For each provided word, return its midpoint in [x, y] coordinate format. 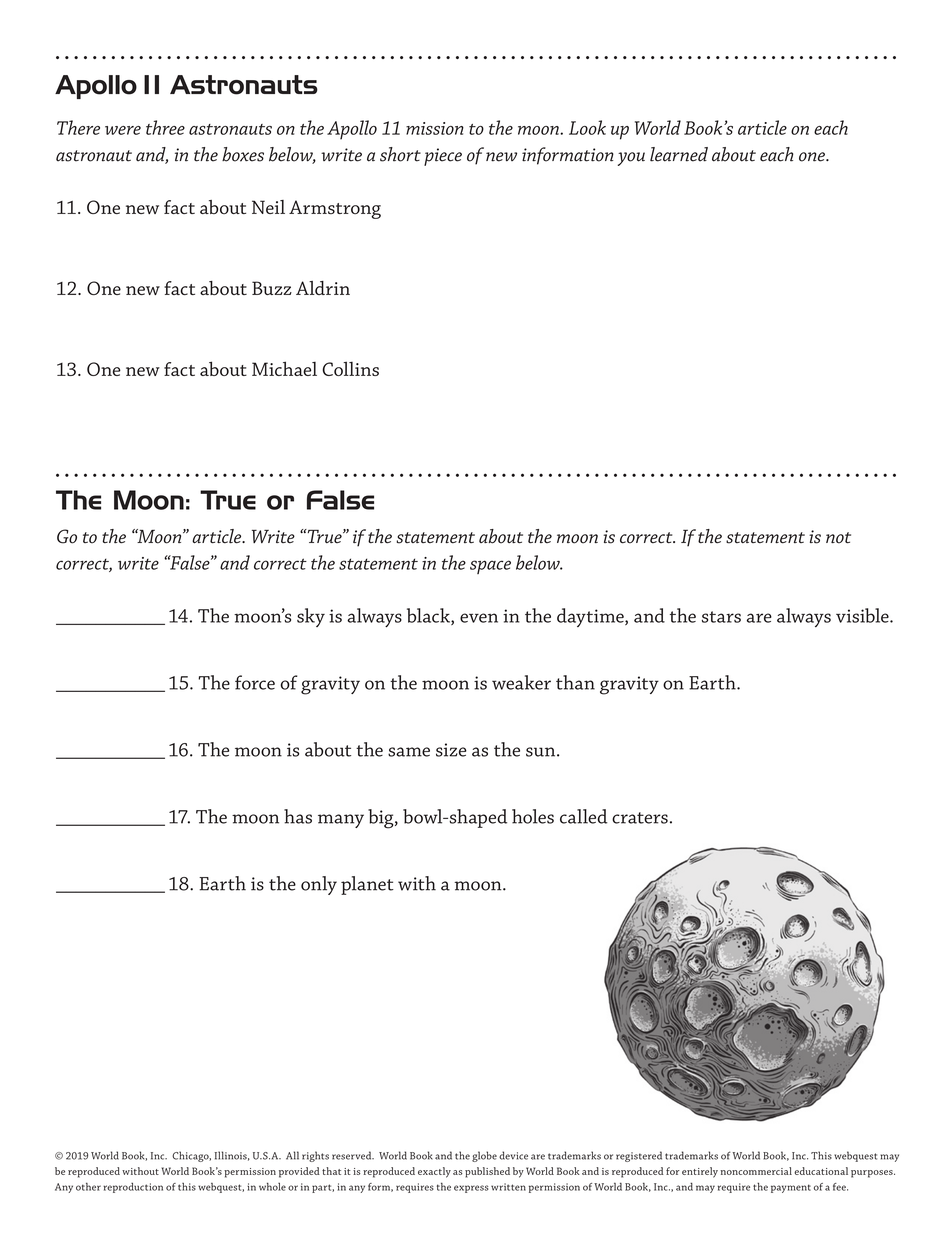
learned [679, 154]
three [165, 127]
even [479, 618]
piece [443, 157]
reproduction [133, 1187]
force [255, 682]
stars [721, 617]
